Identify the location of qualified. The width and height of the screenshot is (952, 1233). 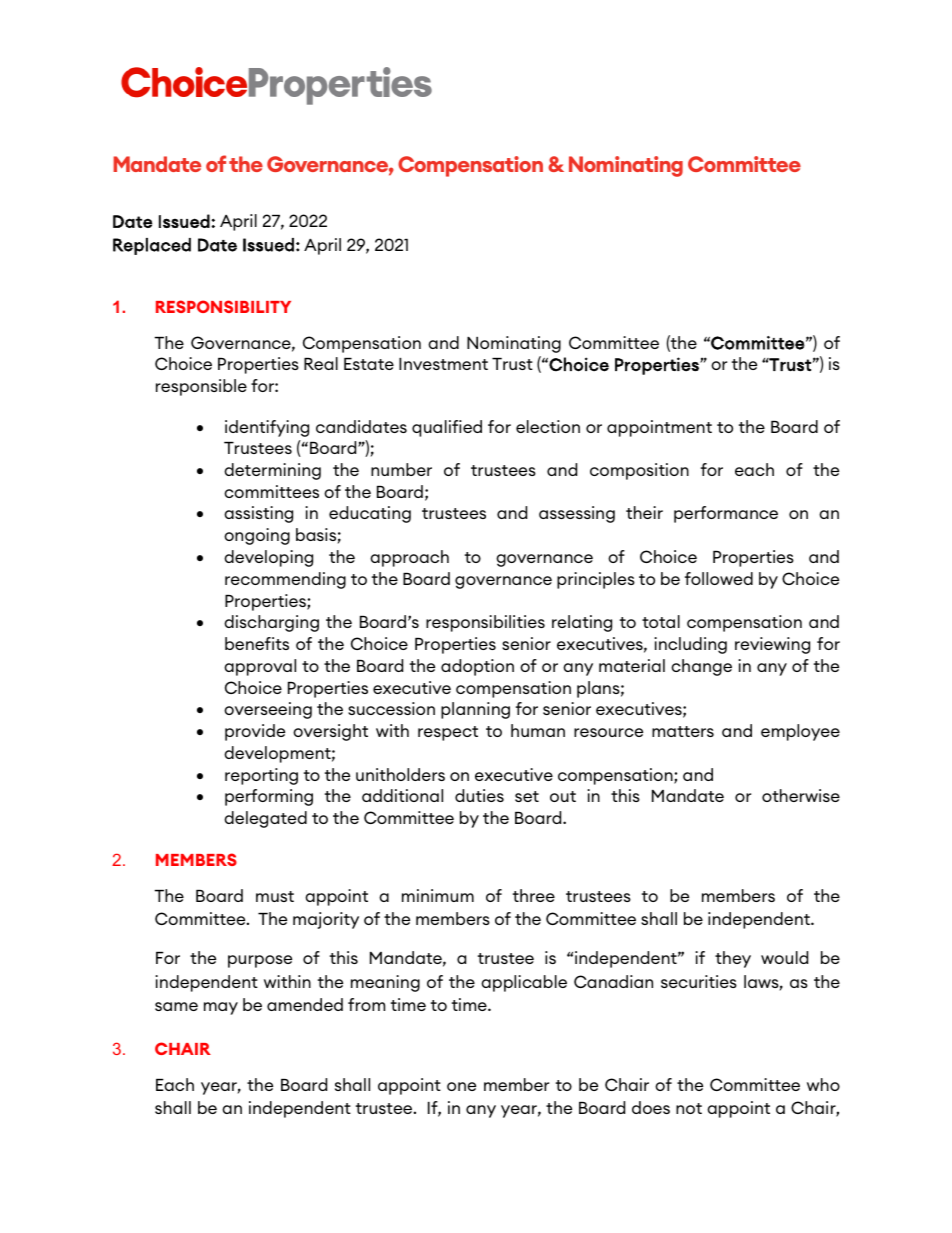
(447, 428).
